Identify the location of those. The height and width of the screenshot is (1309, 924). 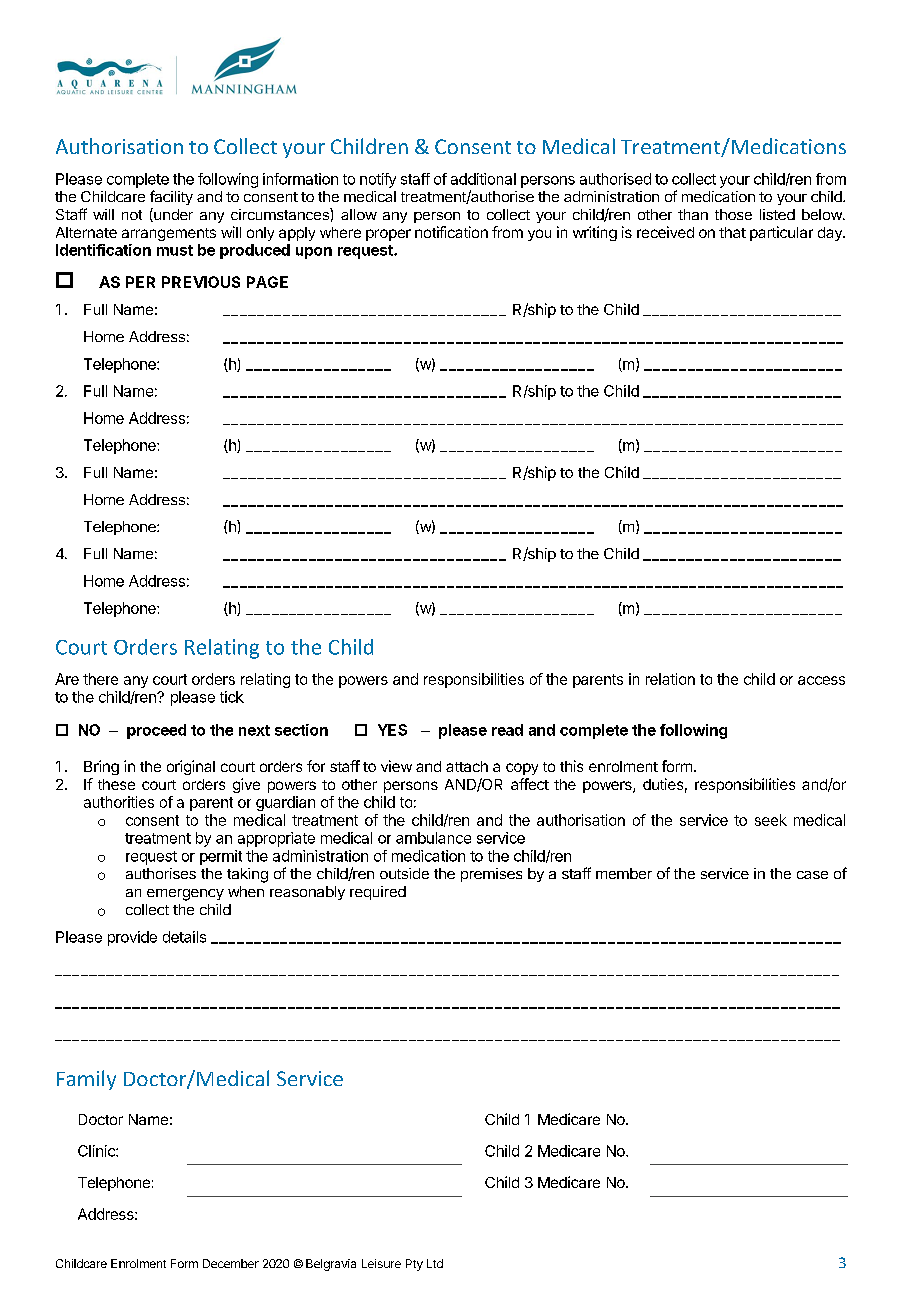
(733, 214).
